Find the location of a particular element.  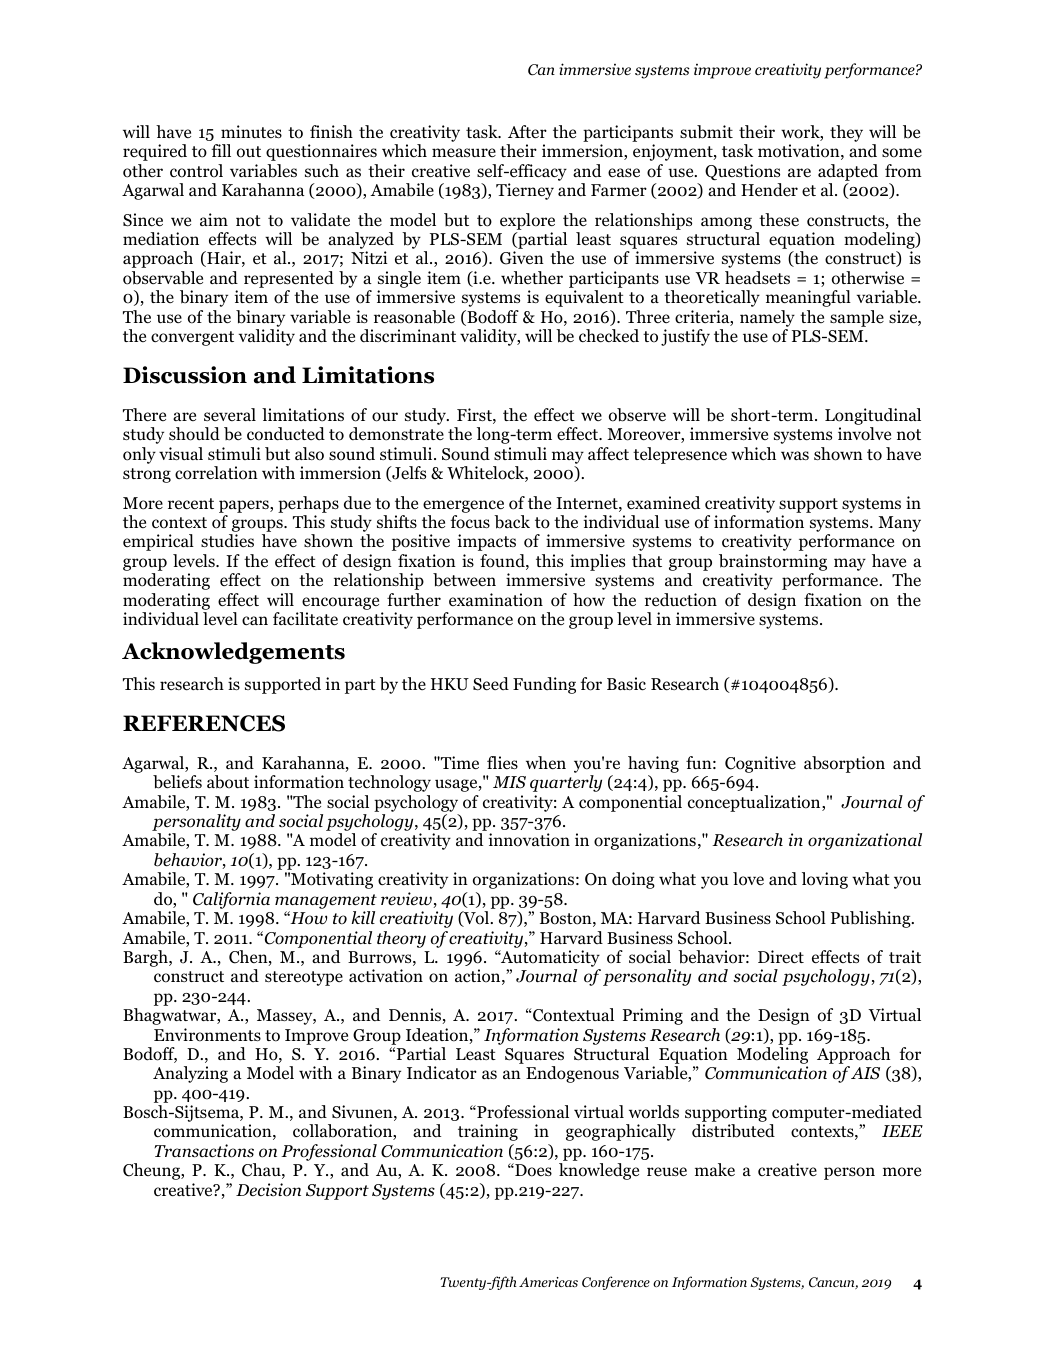

innovation is located at coordinates (529, 840).
